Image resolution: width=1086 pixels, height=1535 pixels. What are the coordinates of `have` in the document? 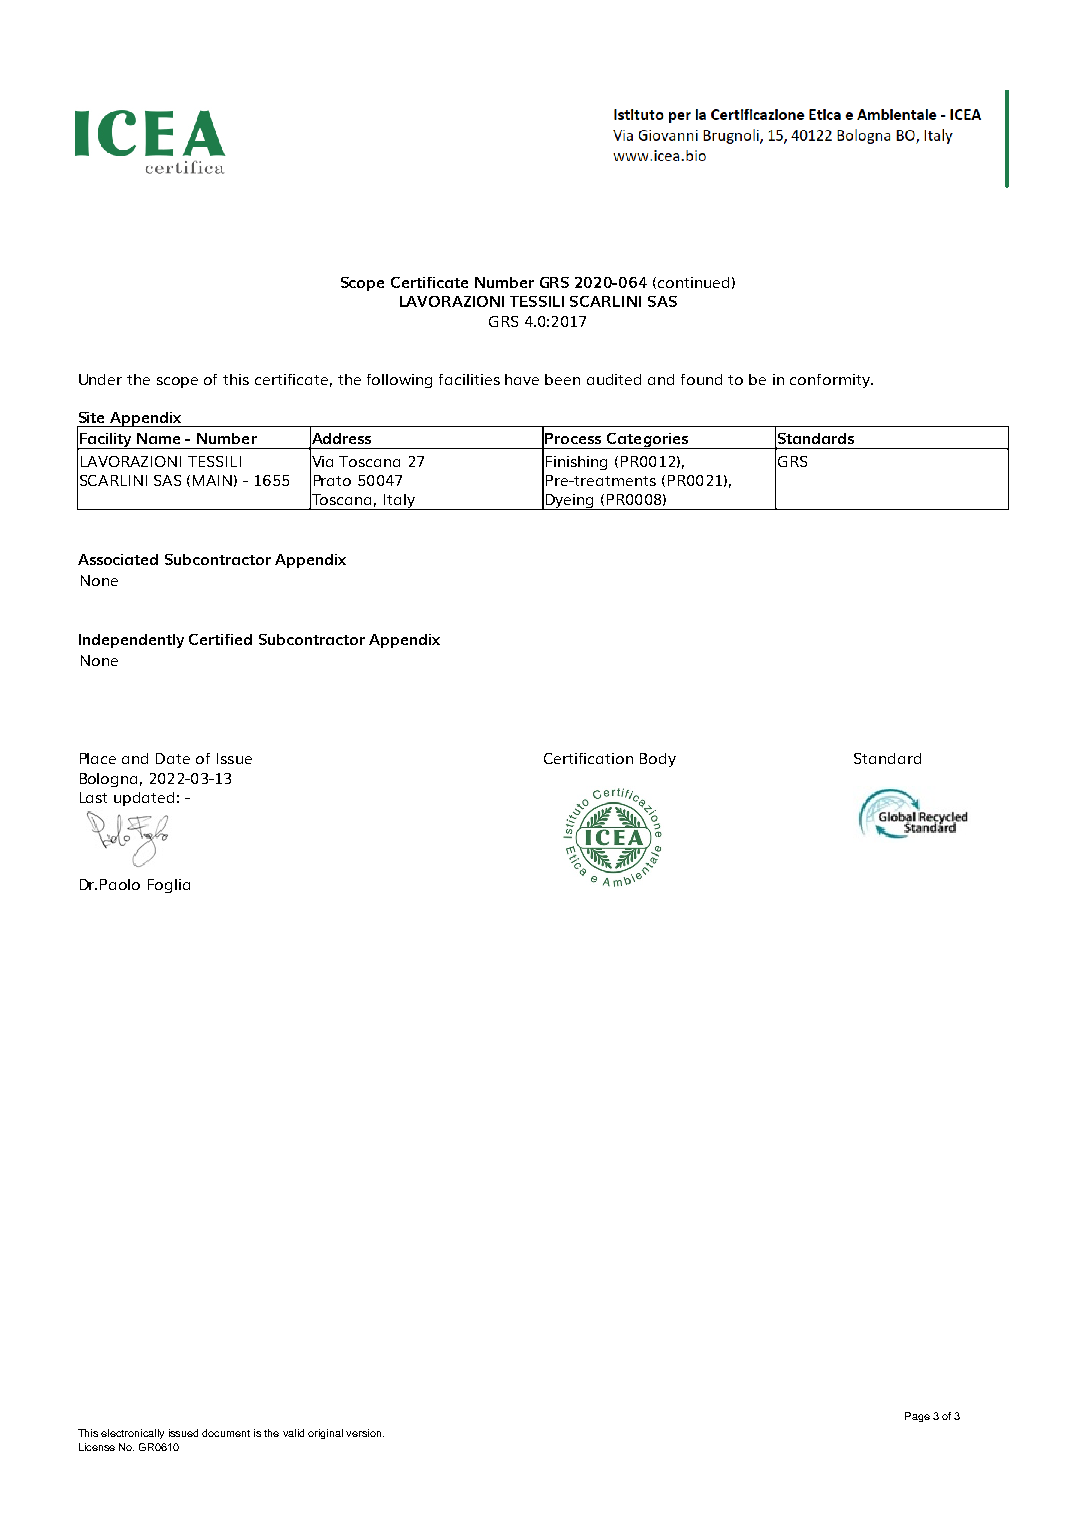 It's located at (522, 379).
